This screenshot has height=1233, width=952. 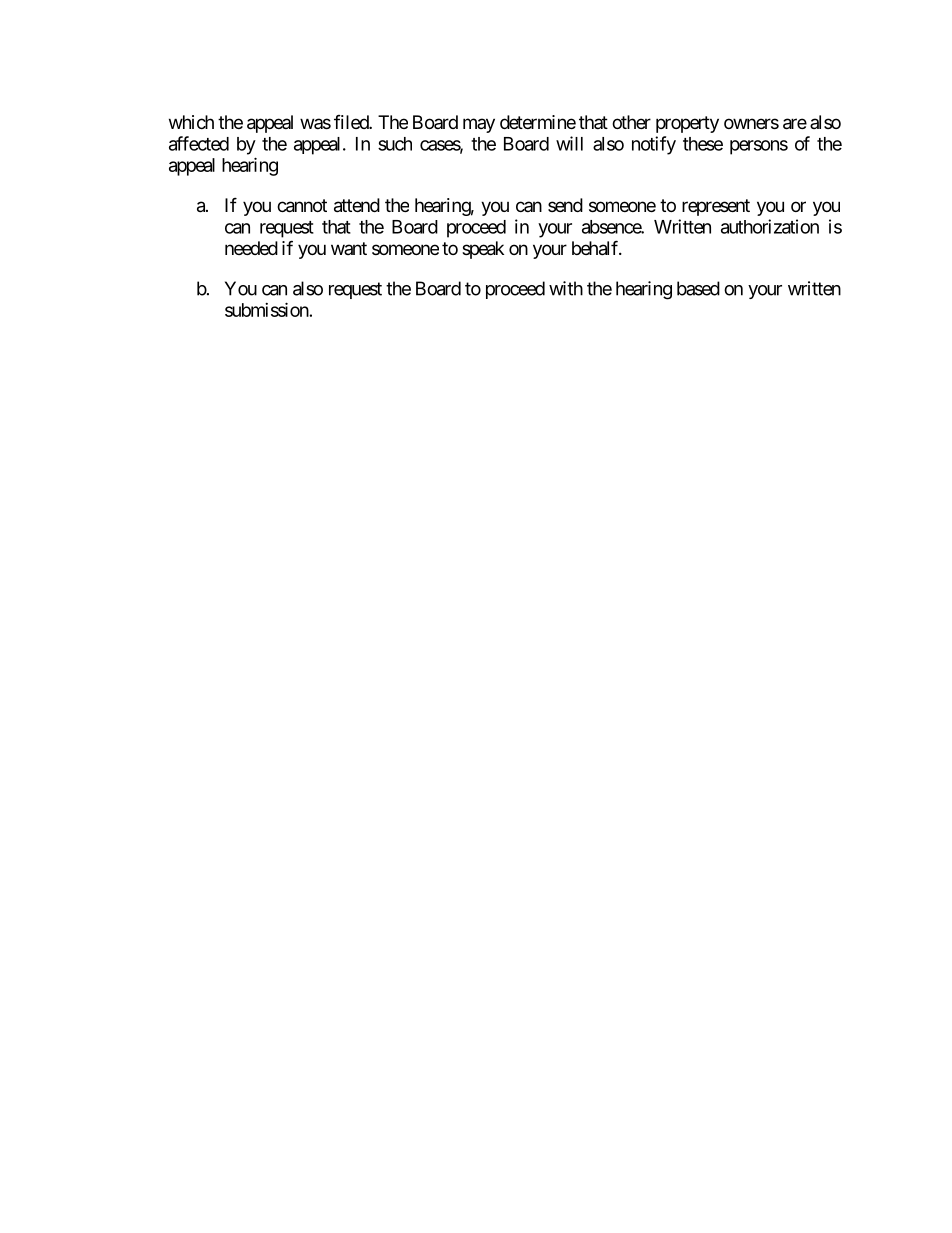 I want to click on with, so click(x=566, y=288).
